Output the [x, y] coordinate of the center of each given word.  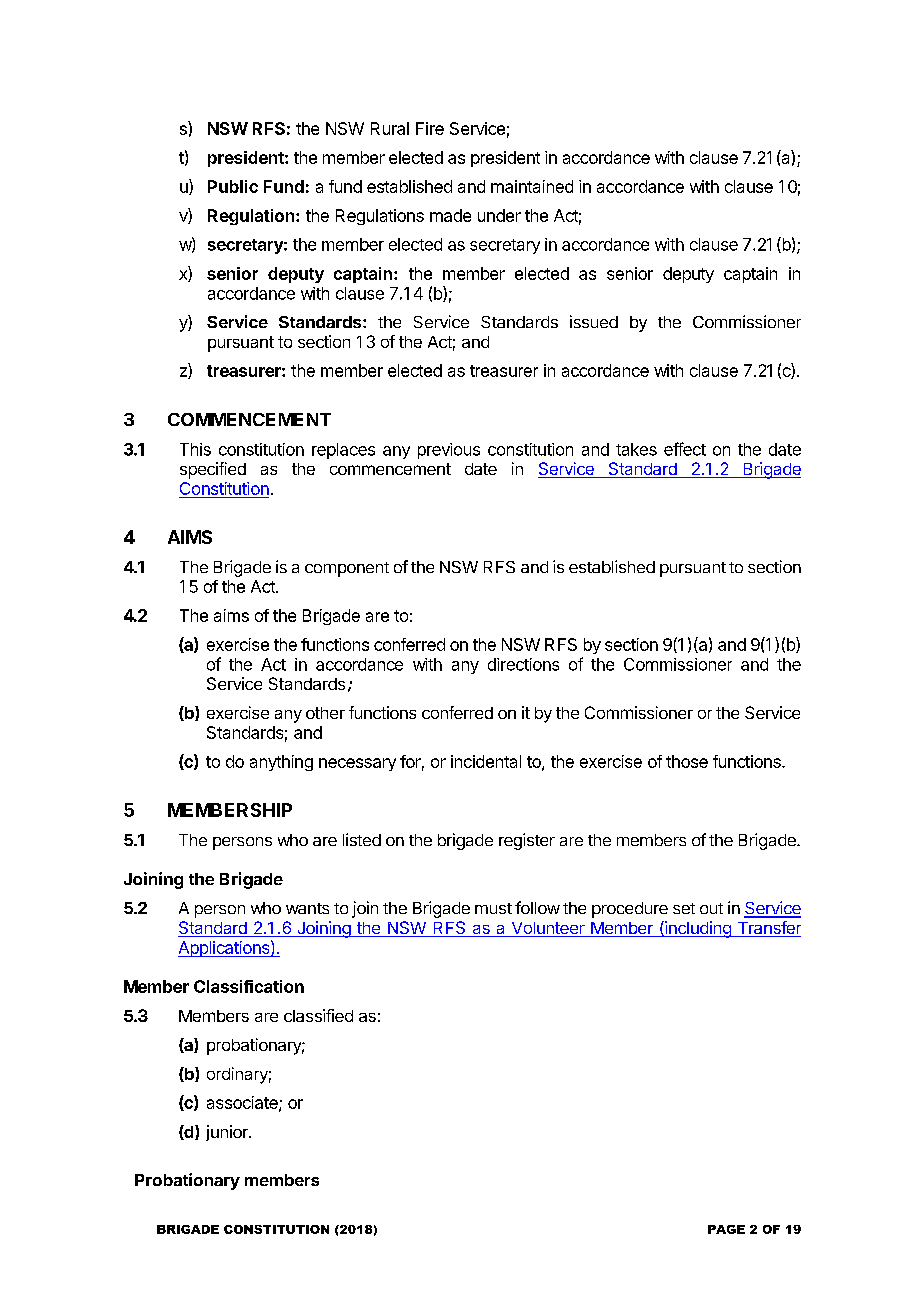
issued [594, 321]
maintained [532, 186]
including [698, 929]
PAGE [726, 1229]
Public [233, 186]
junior [228, 1133]
